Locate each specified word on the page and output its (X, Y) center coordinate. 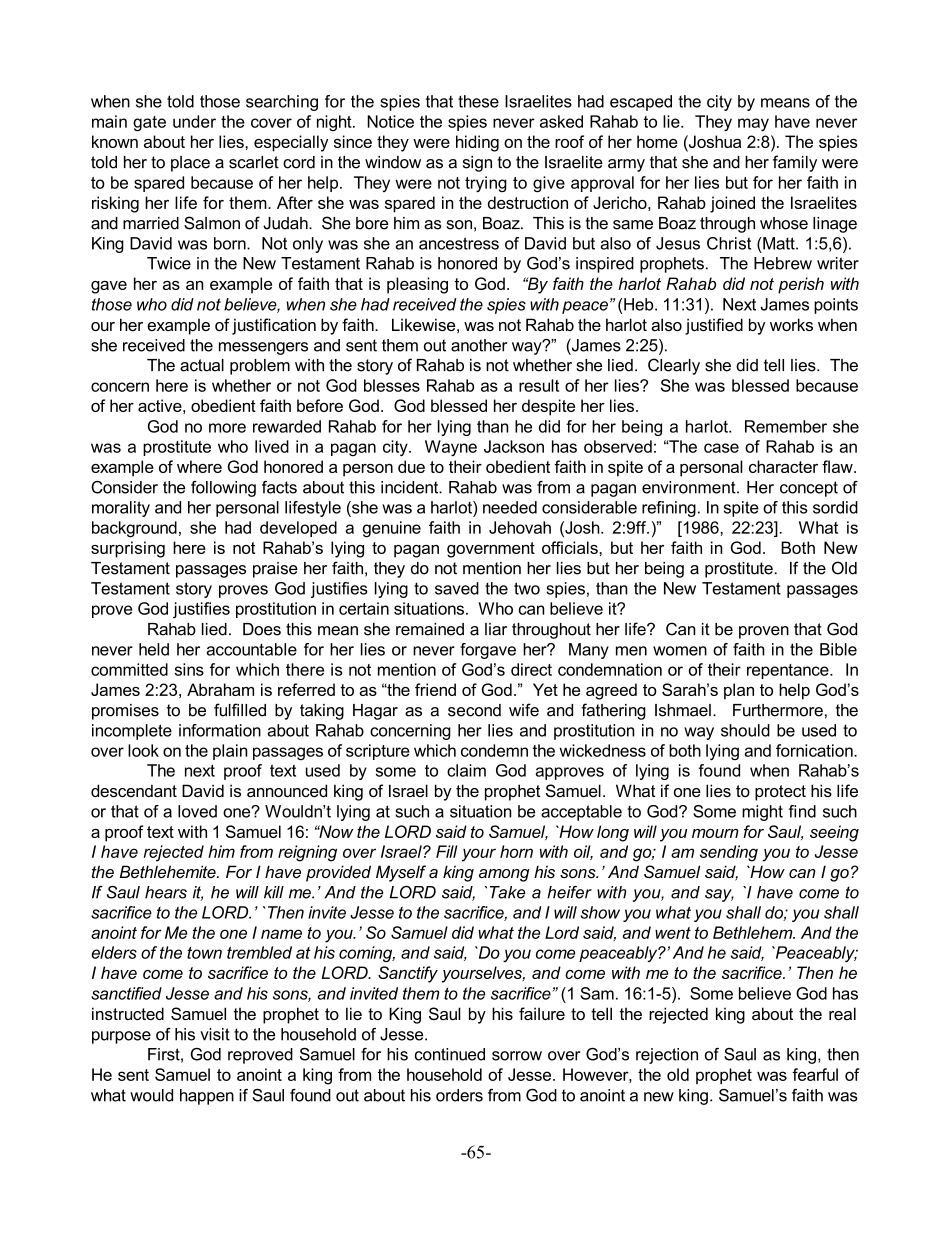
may (753, 125)
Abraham (220, 689)
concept (809, 489)
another (479, 345)
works (791, 324)
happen (207, 1097)
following (223, 489)
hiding (477, 143)
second (474, 710)
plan (739, 691)
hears (166, 892)
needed (510, 507)
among (504, 875)
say (719, 895)
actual (202, 365)
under (194, 121)
